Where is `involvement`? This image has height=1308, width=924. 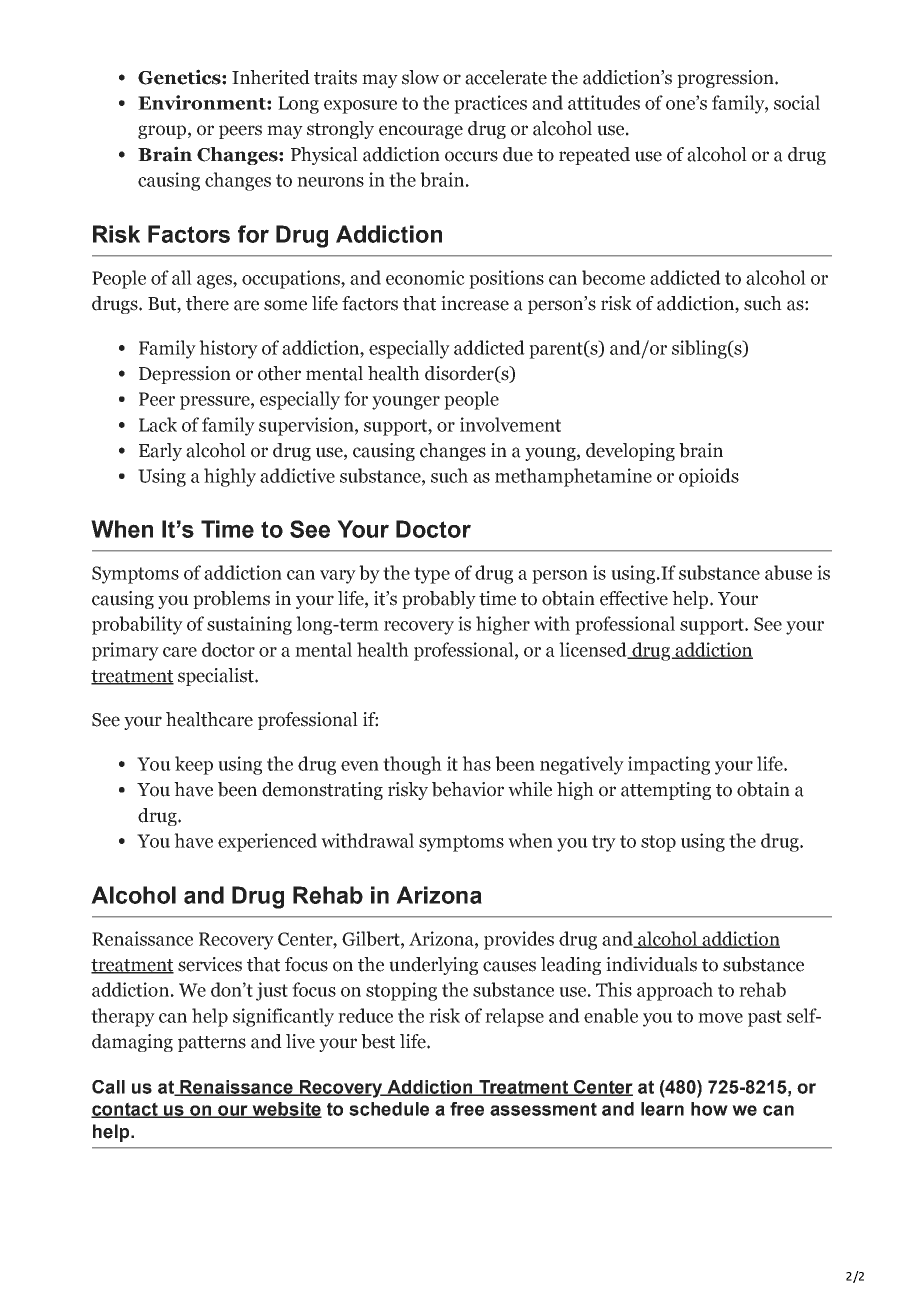
involvement is located at coordinates (510, 424).
